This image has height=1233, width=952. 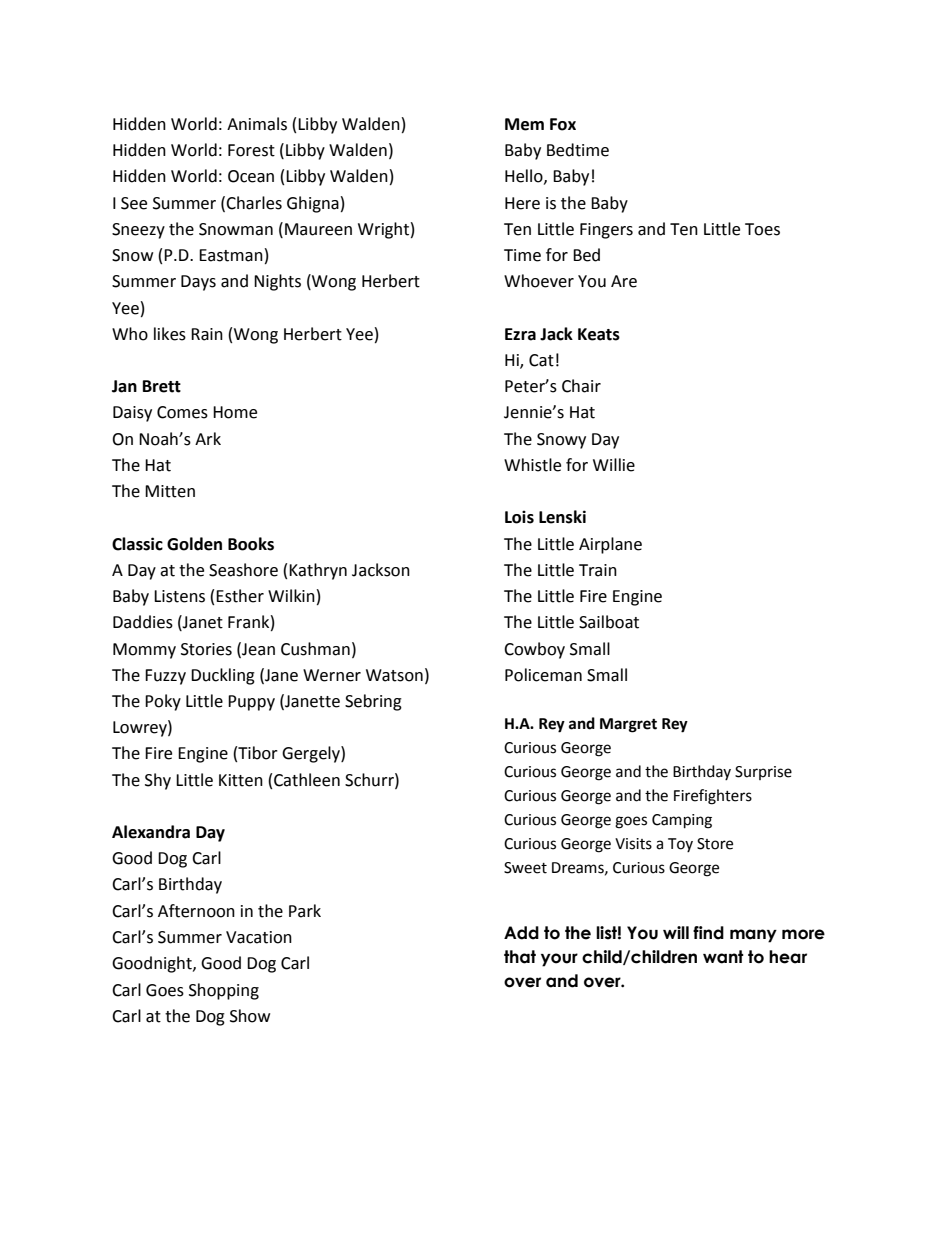 What do you see at coordinates (610, 545) in the image?
I see `Airplane` at bounding box center [610, 545].
